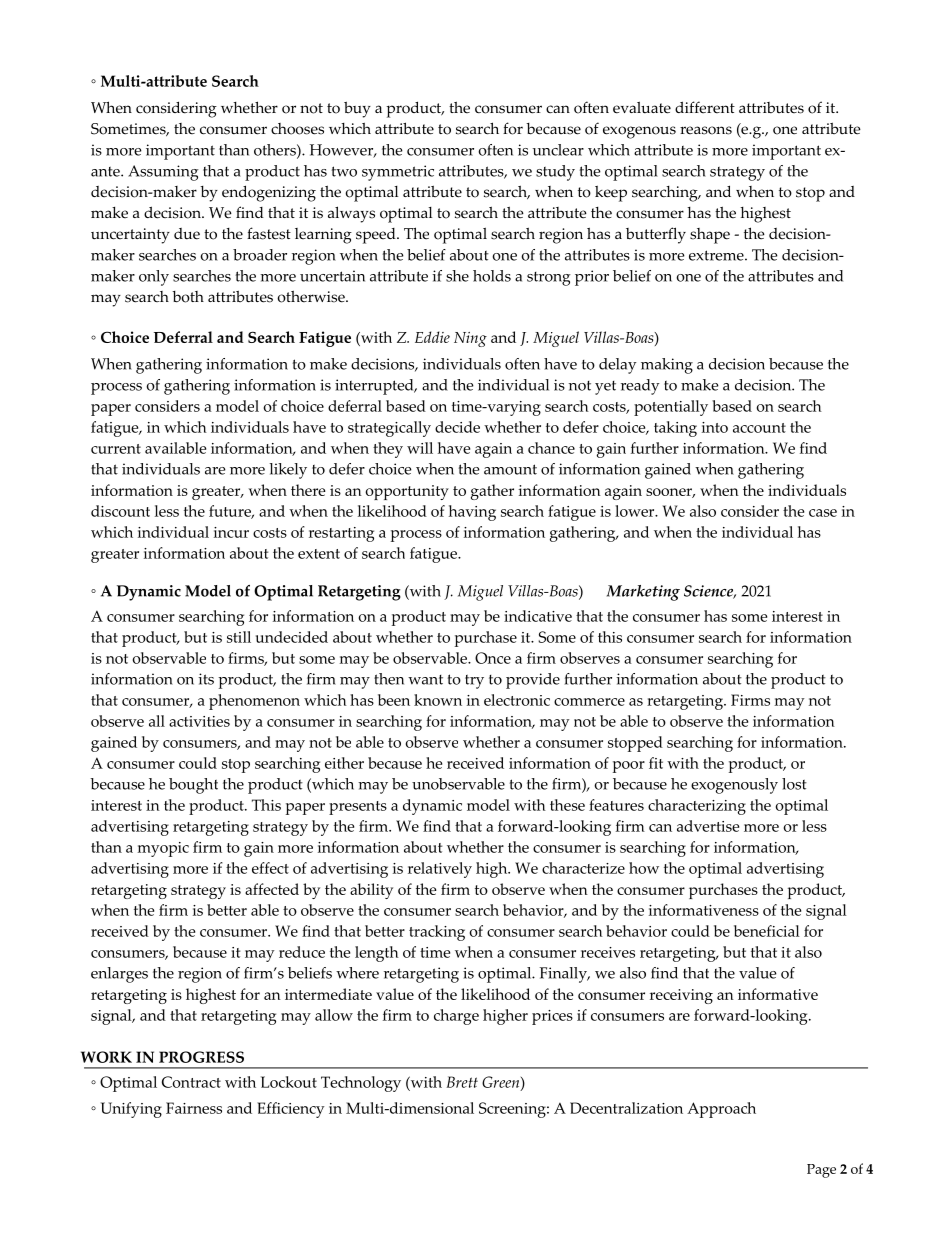 The width and height of the image is (952, 1233). I want to click on Approach, so click(721, 1110).
